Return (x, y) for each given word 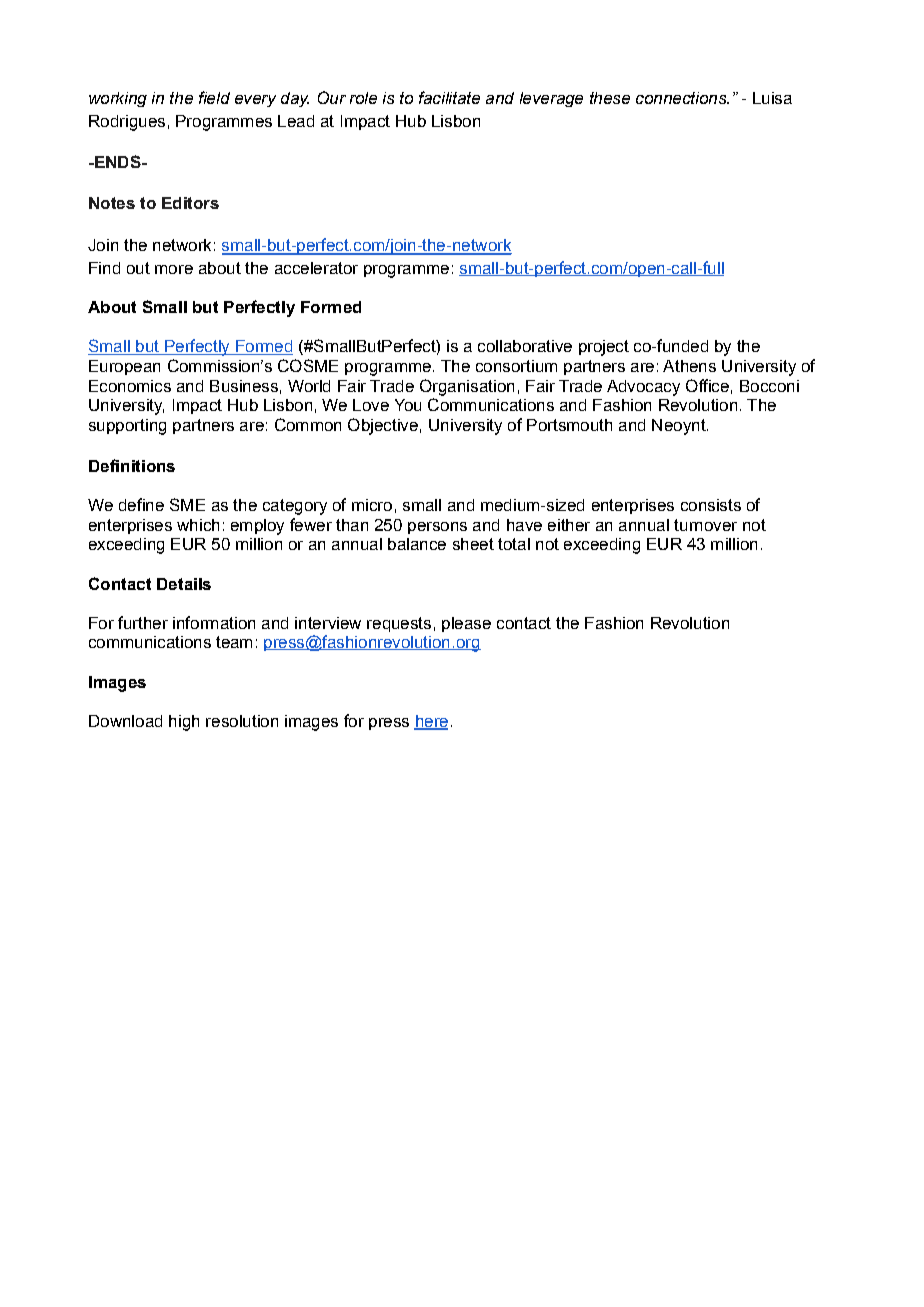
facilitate (449, 97)
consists (711, 505)
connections (682, 98)
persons (437, 528)
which (198, 525)
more (174, 269)
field (214, 97)
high (184, 723)
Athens (689, 366)
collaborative (525, 346)
